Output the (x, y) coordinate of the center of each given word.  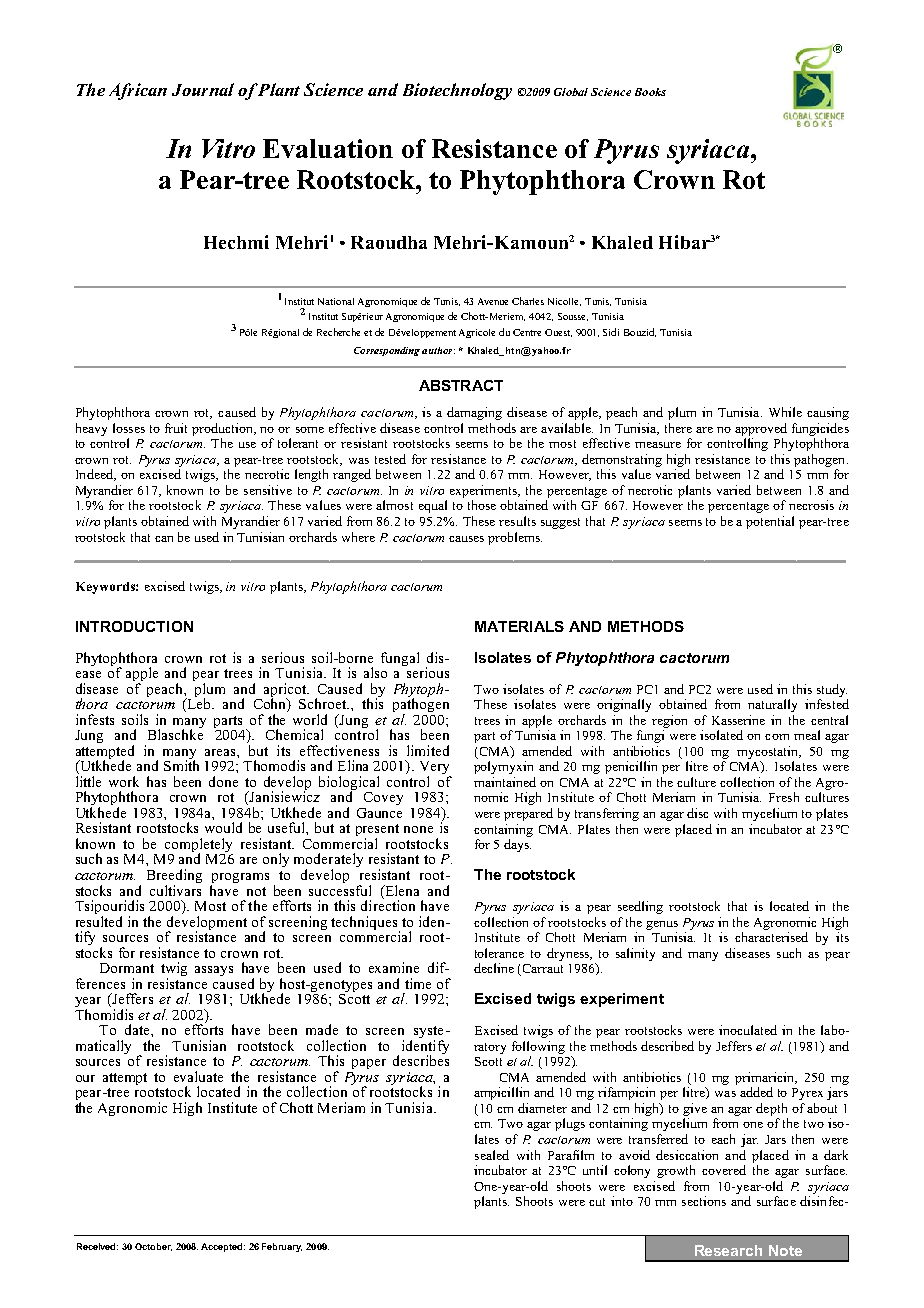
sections (704, 1201)
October (153, 1247)
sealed (492, 1155)
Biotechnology (457, 91)
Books (650, 92)
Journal (203, 89)
